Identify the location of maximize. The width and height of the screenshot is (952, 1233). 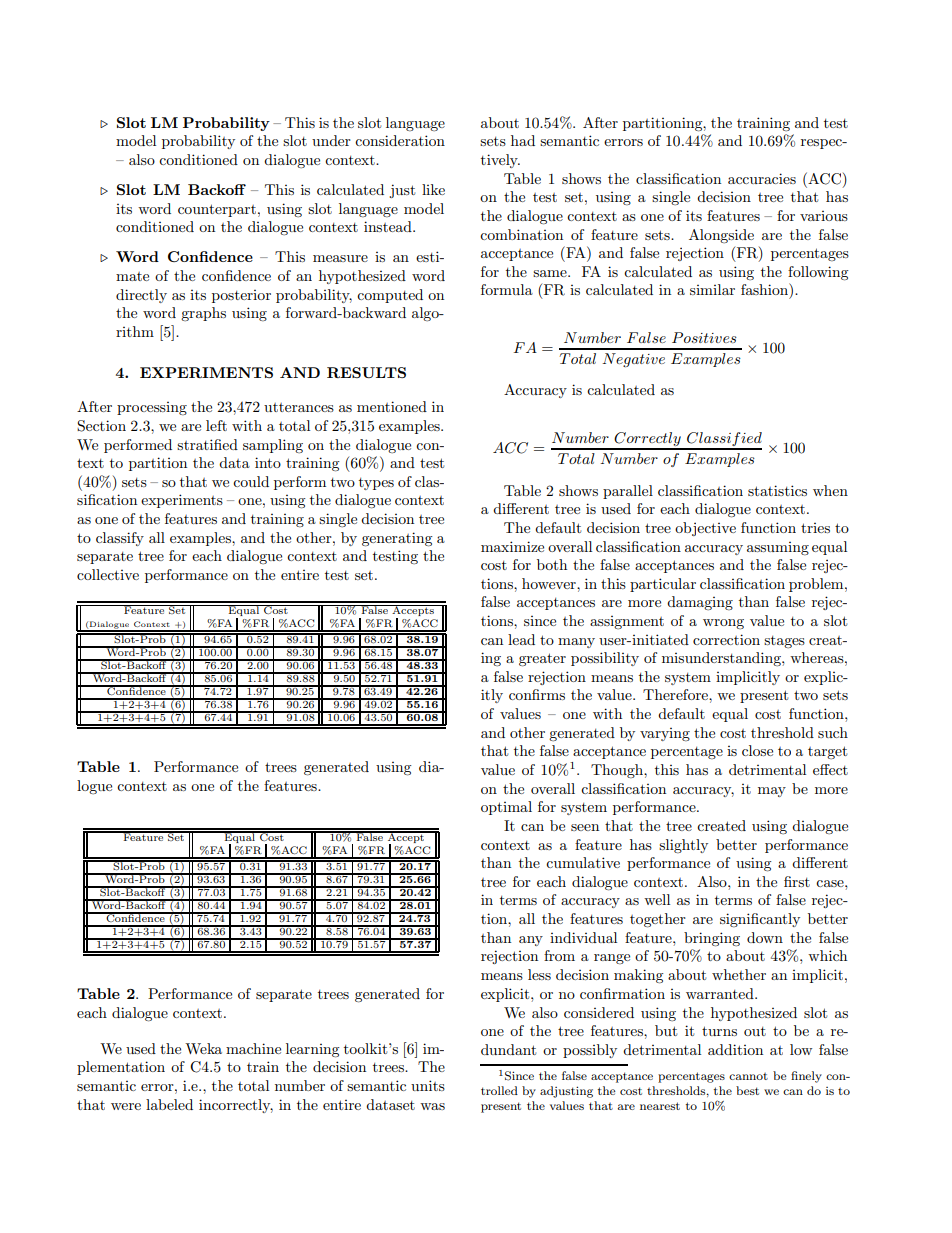
(512, 546).
